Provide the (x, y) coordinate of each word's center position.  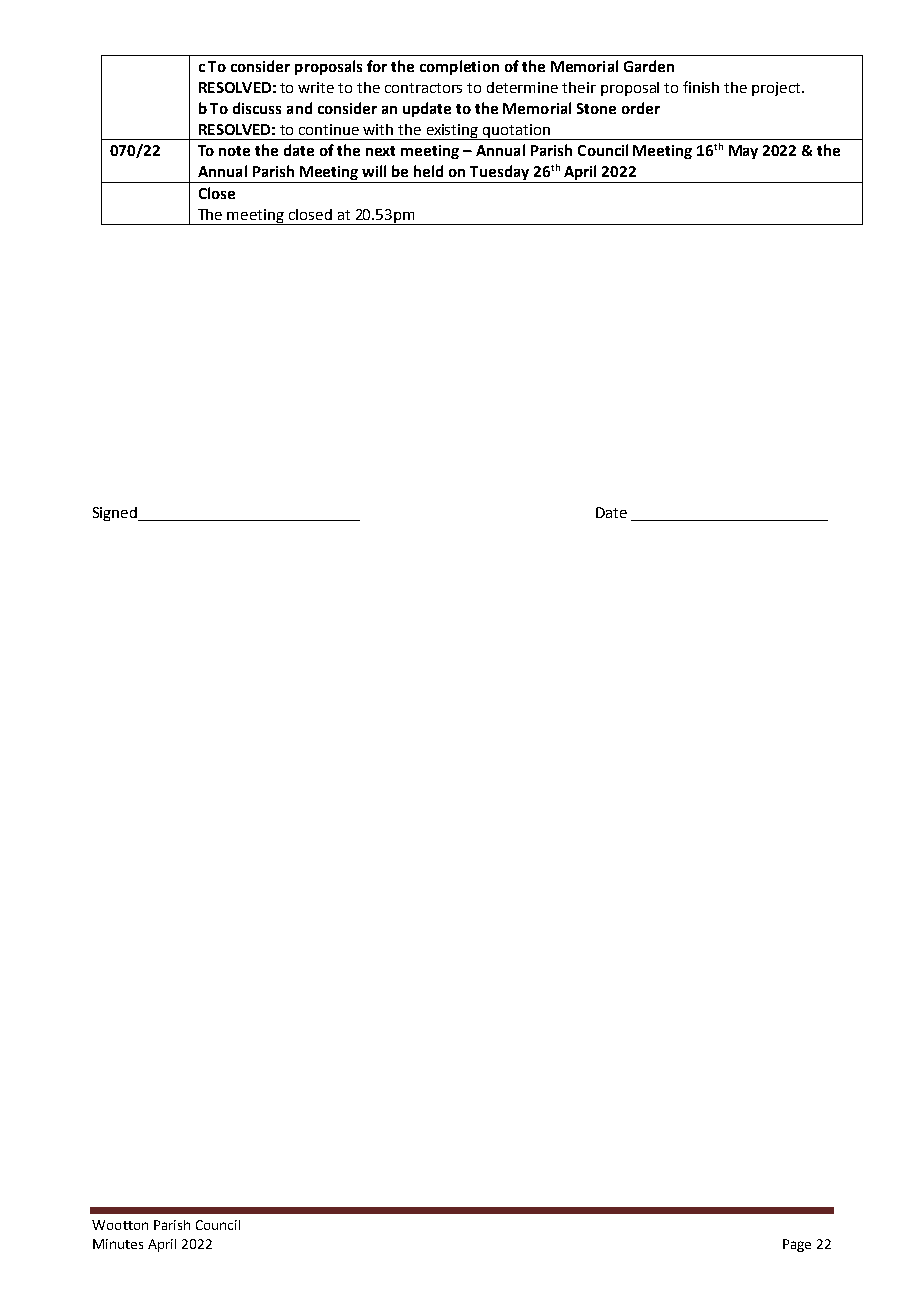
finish (701, 87)
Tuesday (500, 174)
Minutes (118, 1244)
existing (452, 132)
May (743, 152)
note (234, 151)
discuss (257, 108)
